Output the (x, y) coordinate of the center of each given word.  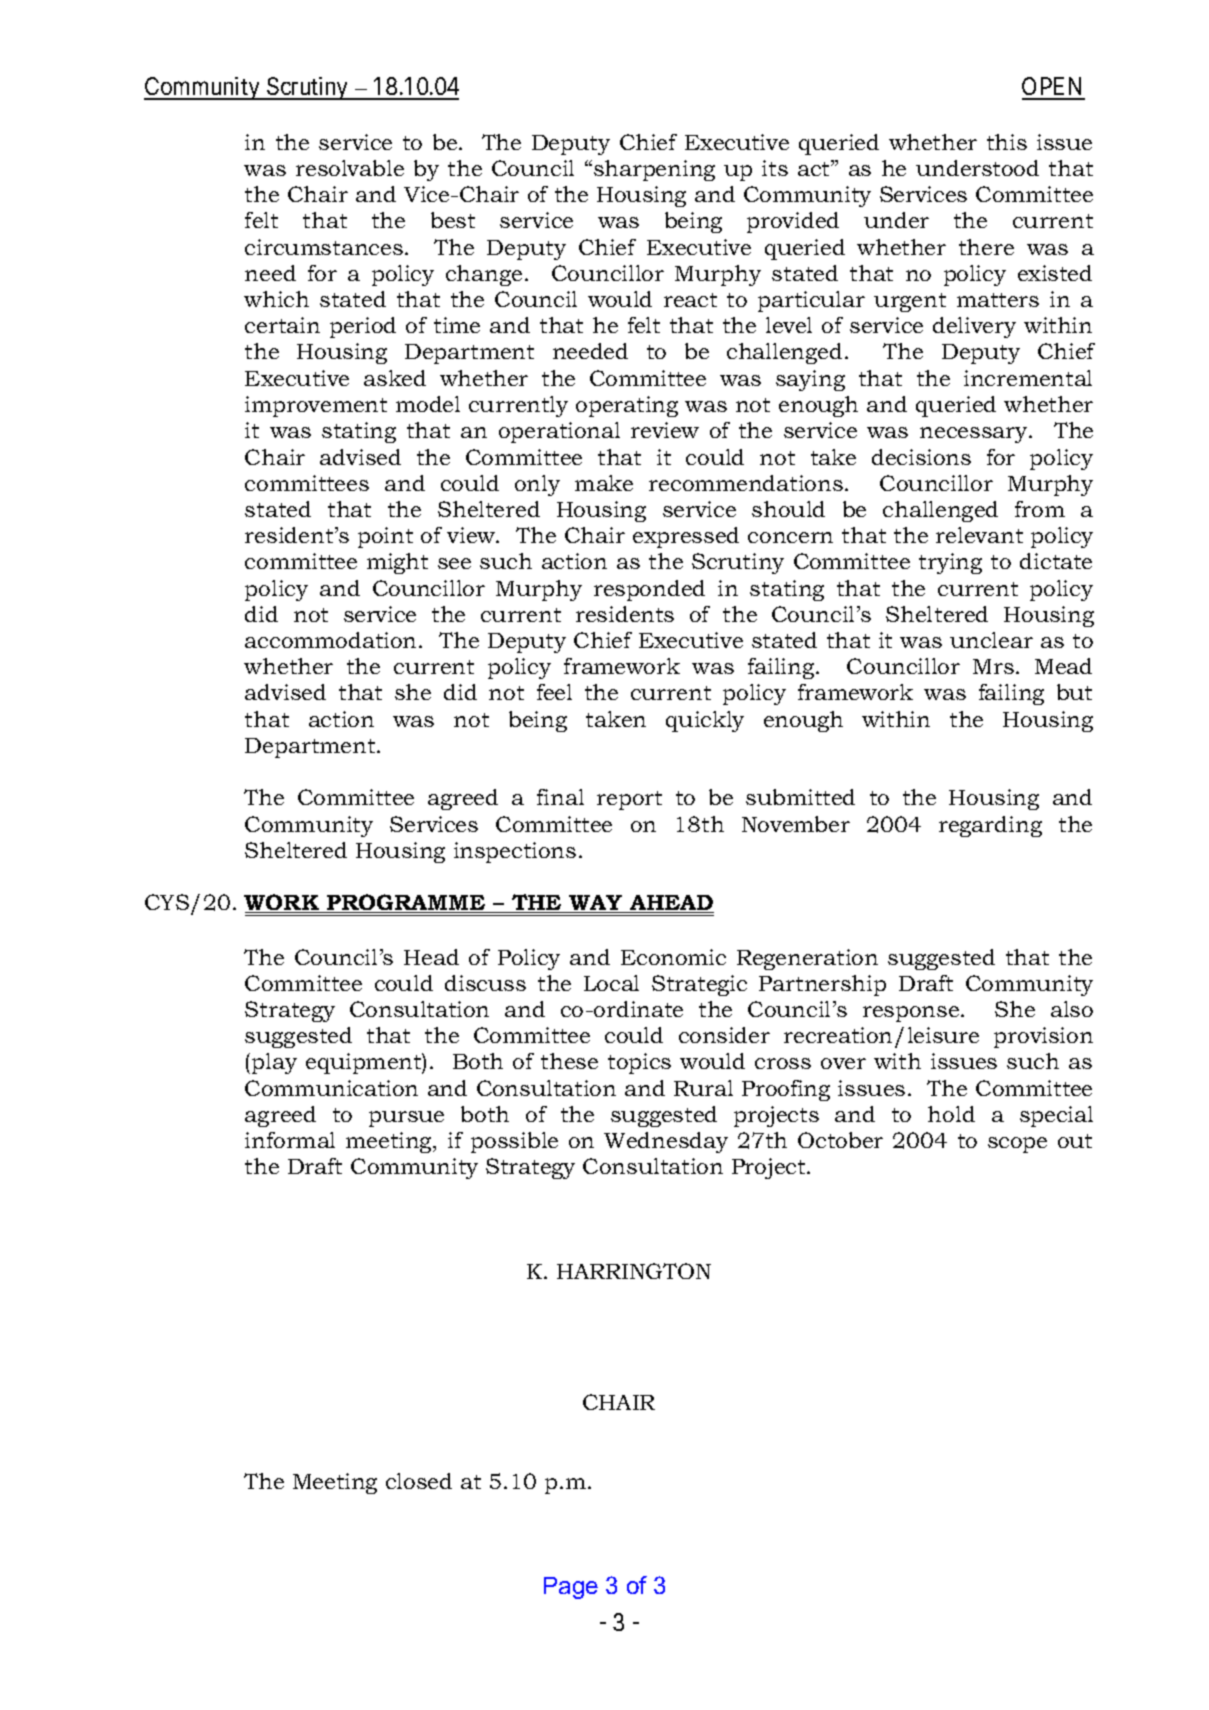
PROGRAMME (406, 903)
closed (419, 1481)
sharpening (654, 170)
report (629, 800)
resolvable (350, 168)
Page (571, 1588)
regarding (990, 826)
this (1007, 142)
